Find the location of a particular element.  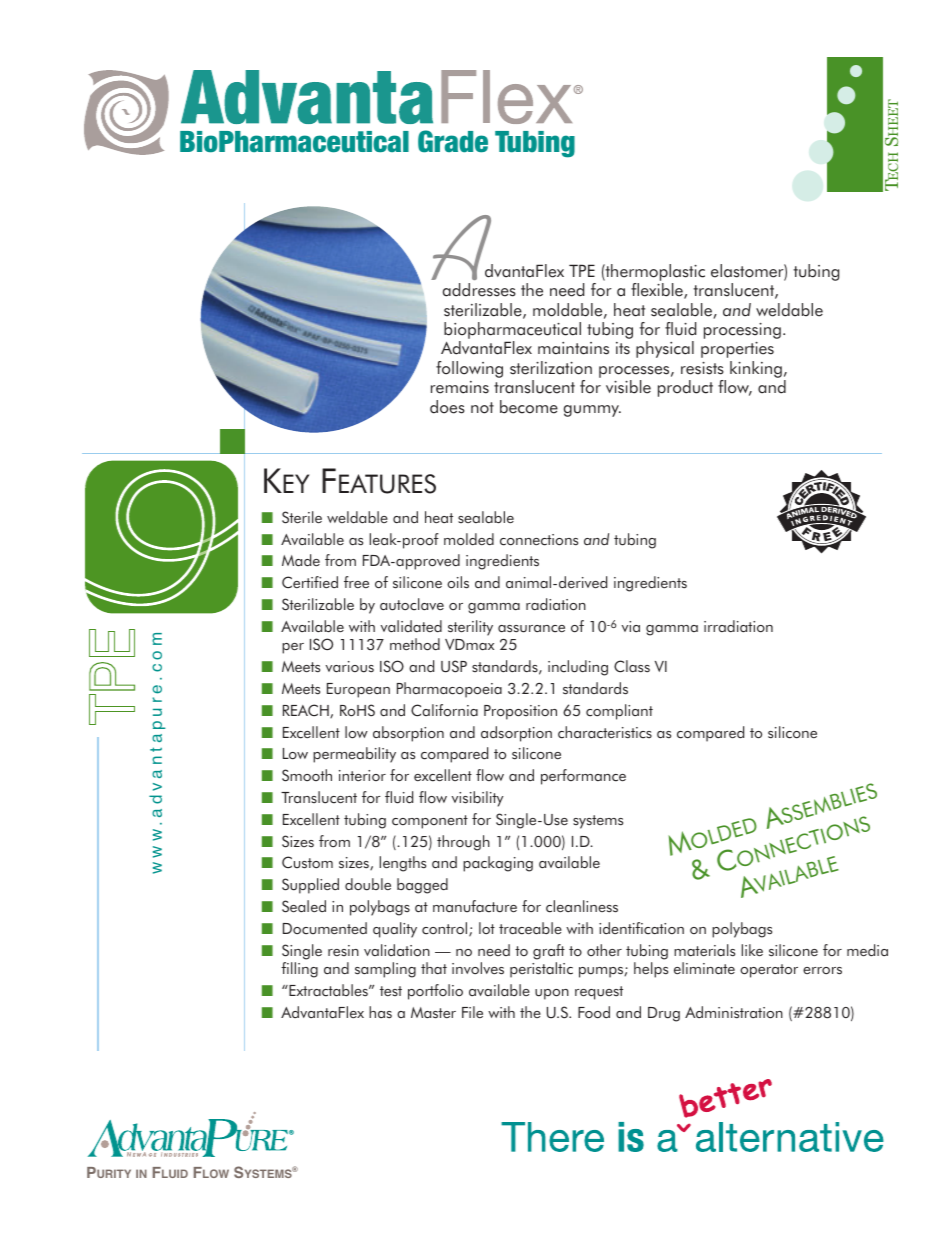

TPE is located at coordinates (582, 270).
